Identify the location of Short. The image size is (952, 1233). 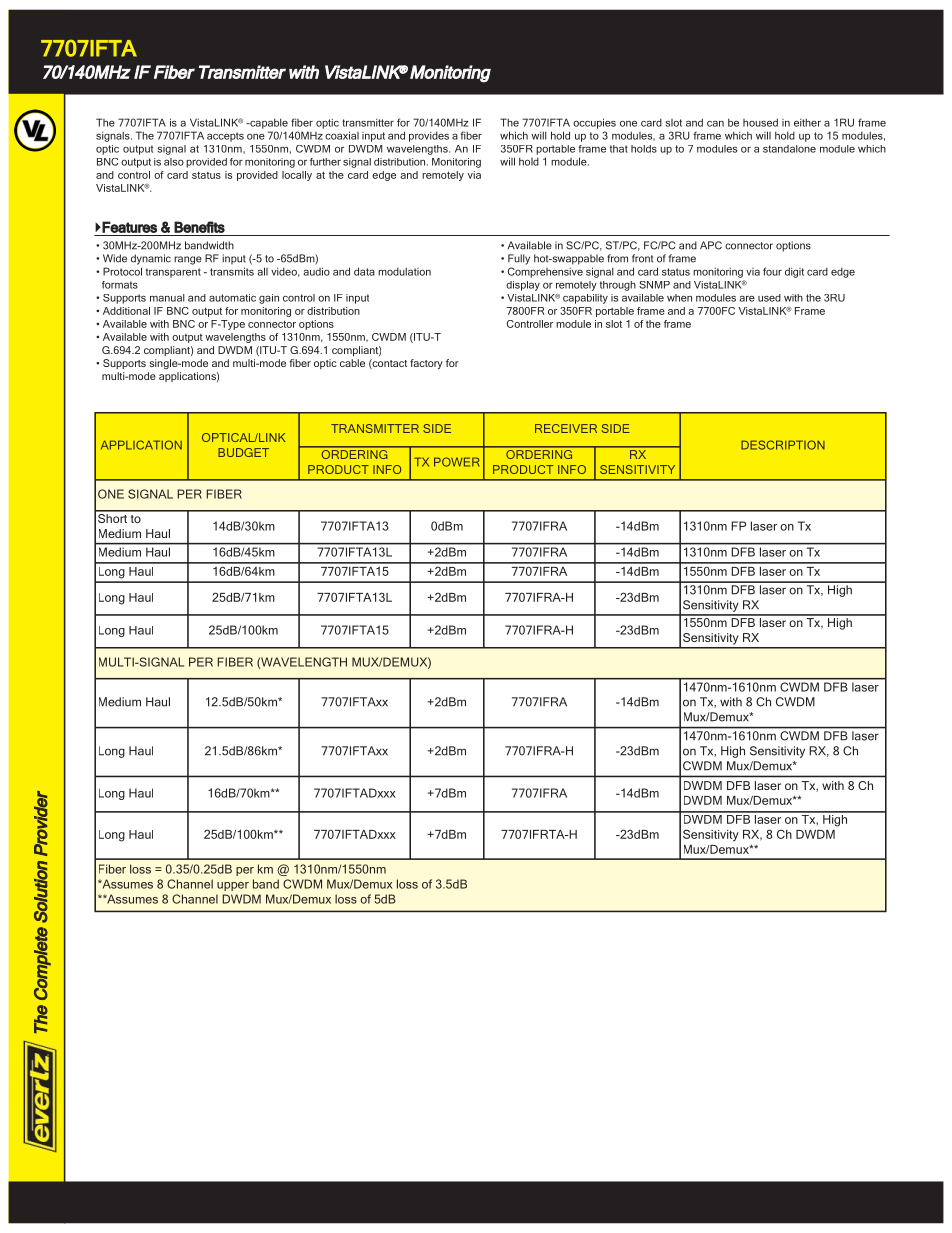
(112, 517).
